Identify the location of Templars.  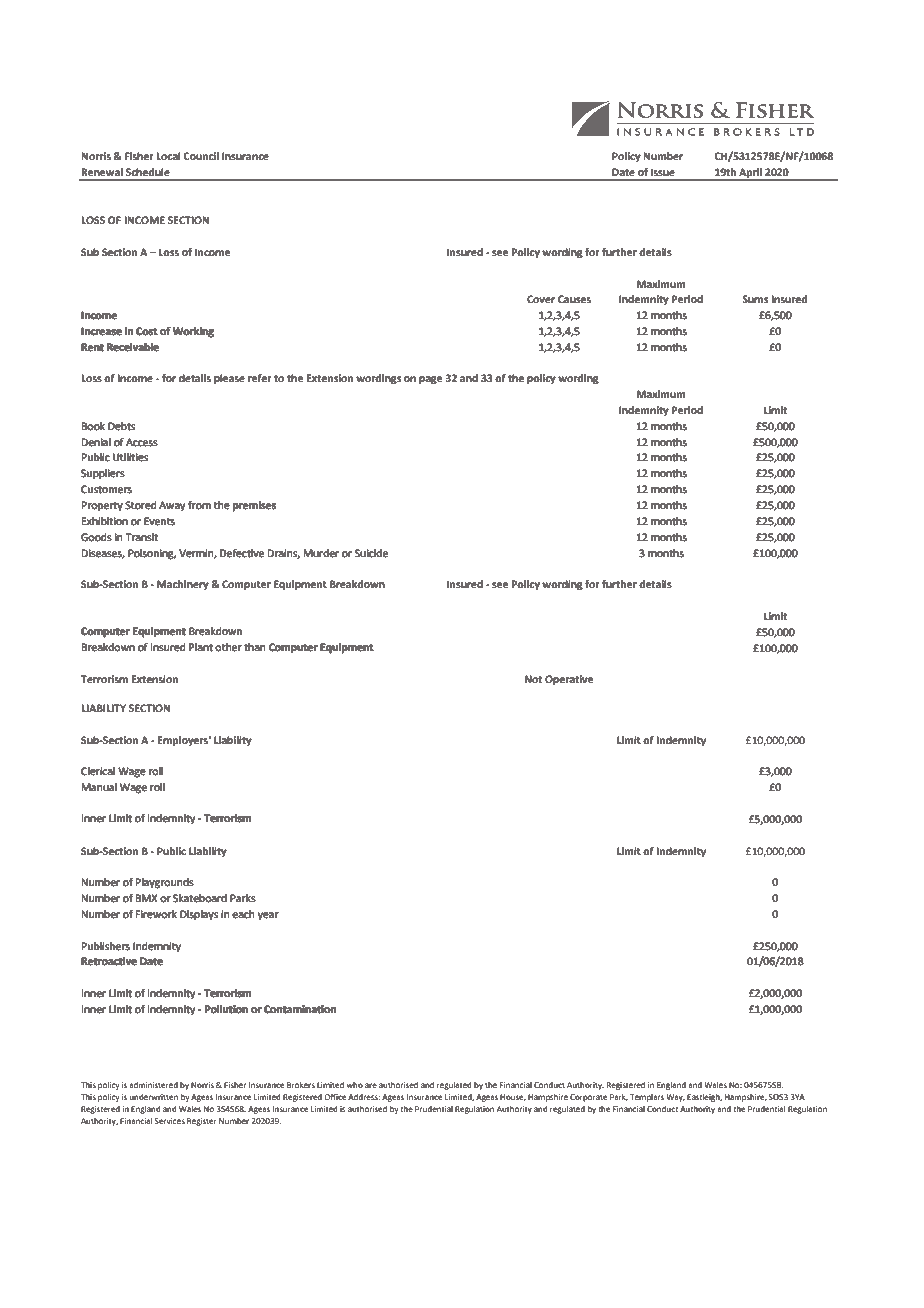
(647, 1098).
